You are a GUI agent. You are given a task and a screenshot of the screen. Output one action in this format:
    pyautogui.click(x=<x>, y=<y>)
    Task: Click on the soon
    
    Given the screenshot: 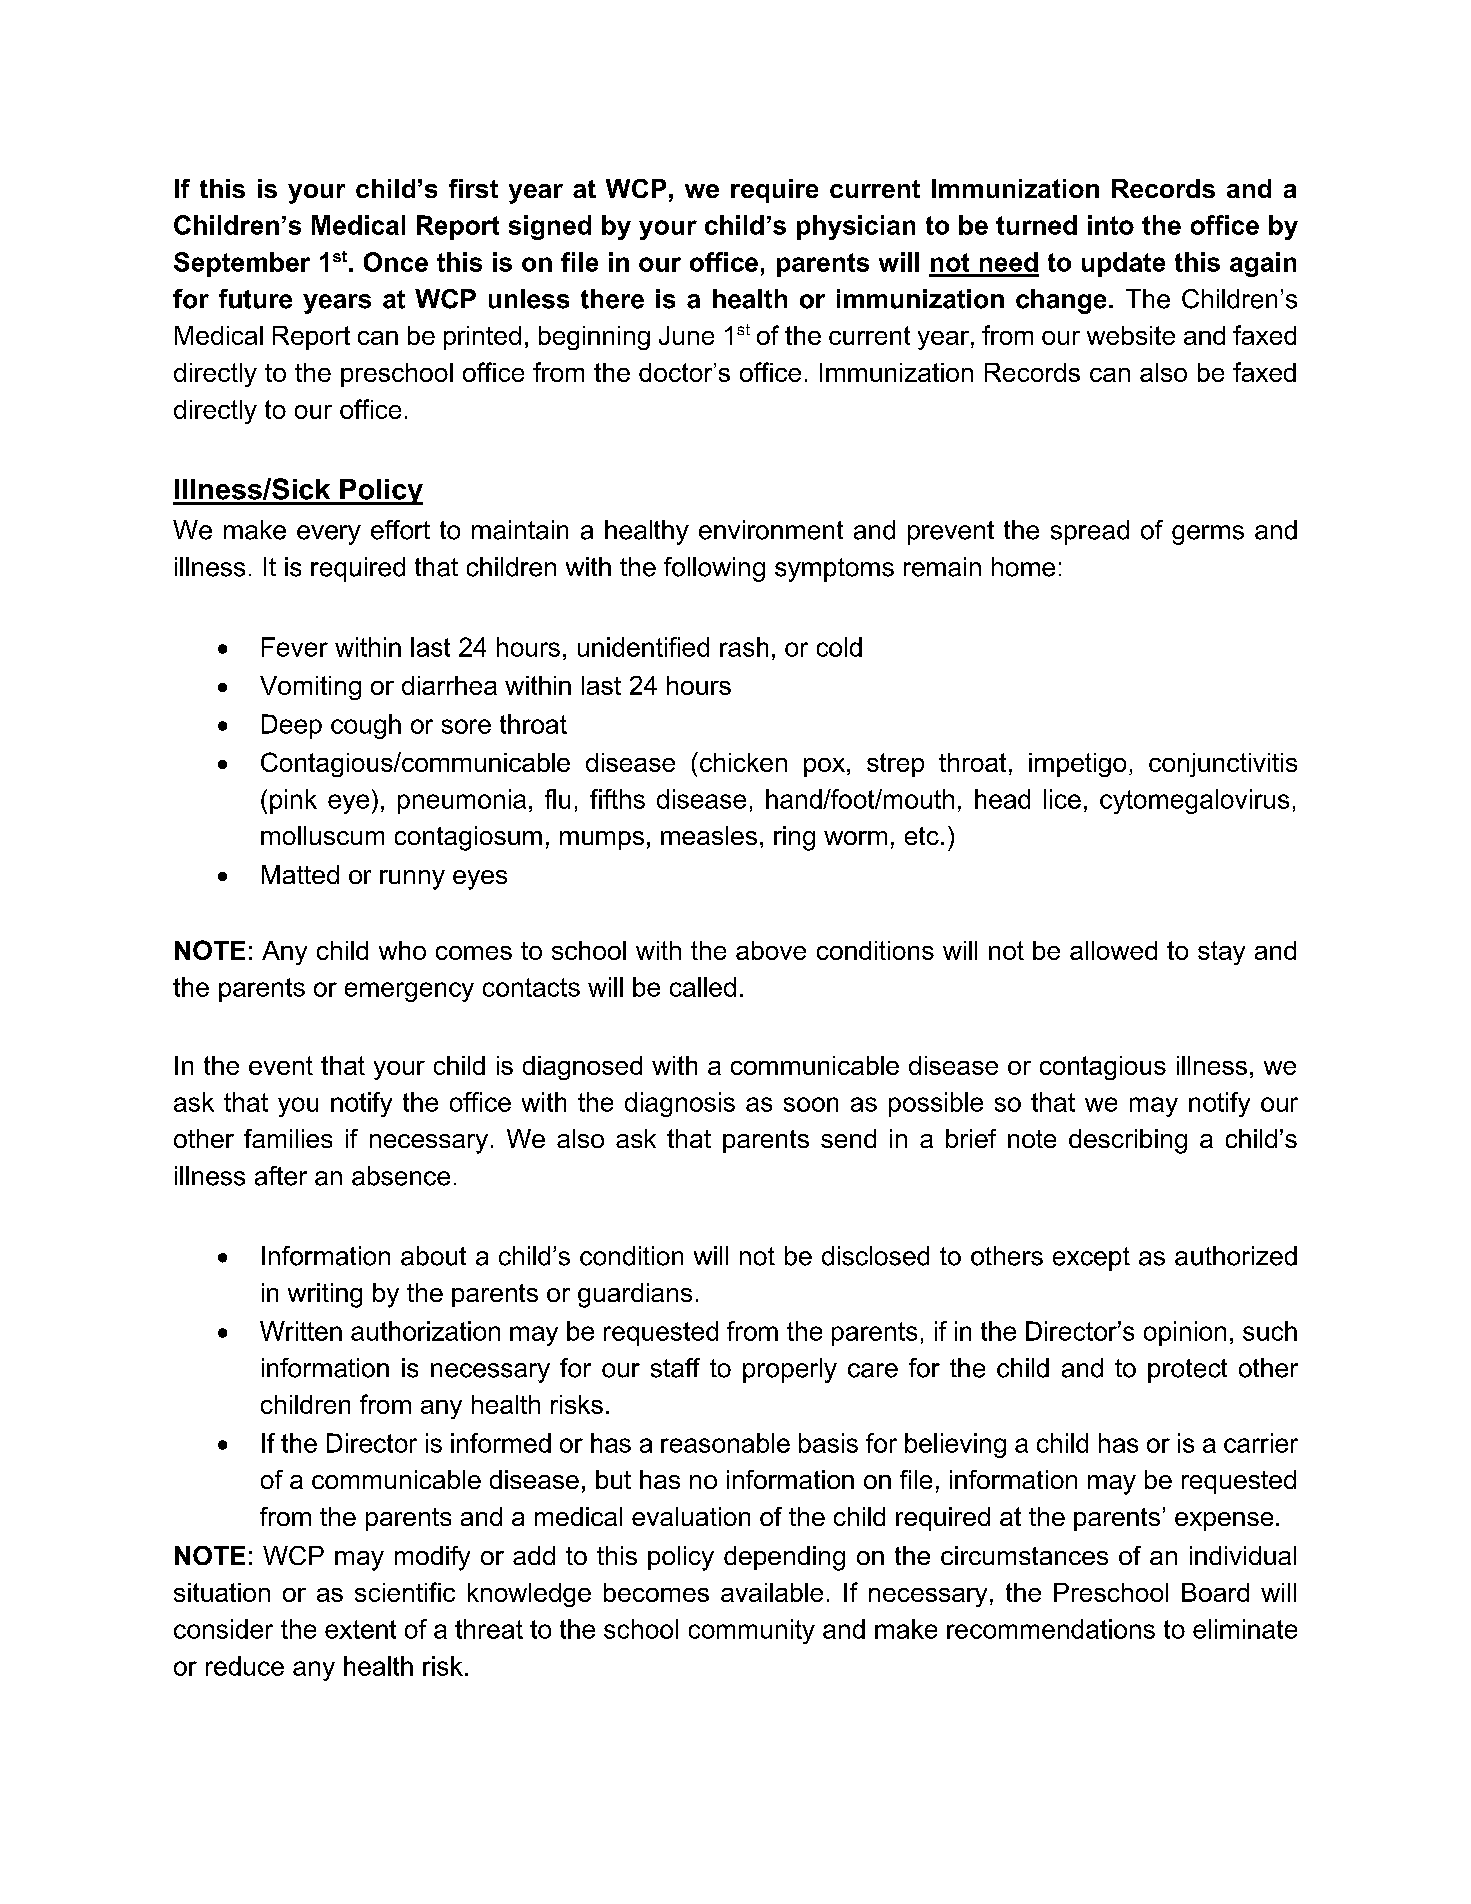 What is the action you would take?
    pyautogui.click(x=811, y=1104)
